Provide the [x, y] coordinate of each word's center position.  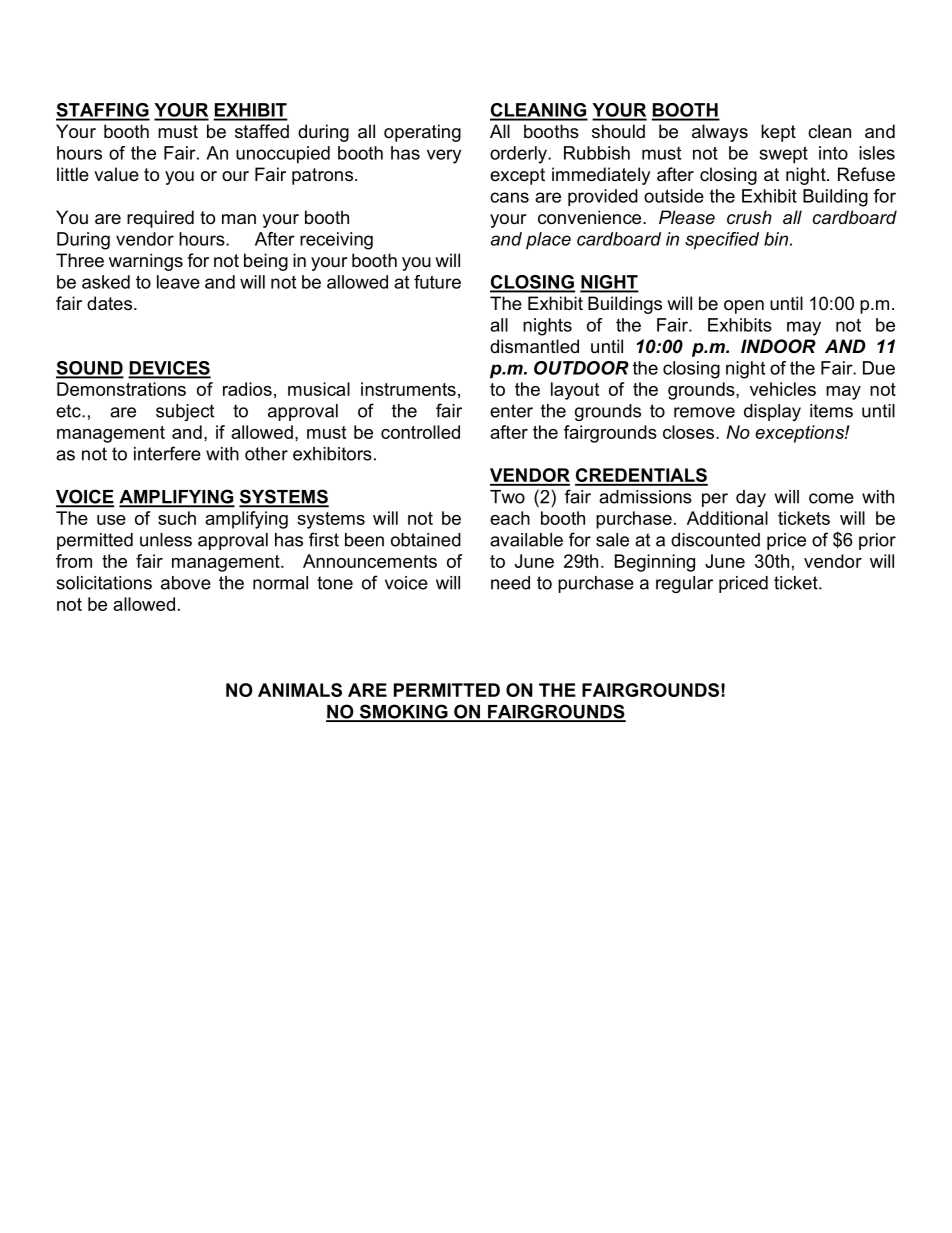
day [751, 498]
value [116, 174]
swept [784, 155]
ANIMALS [300, 690]
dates [109, 303]
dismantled [534, 346]
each [510, 518]
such [177, 518]
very [444, 156]
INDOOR [778, 346]
